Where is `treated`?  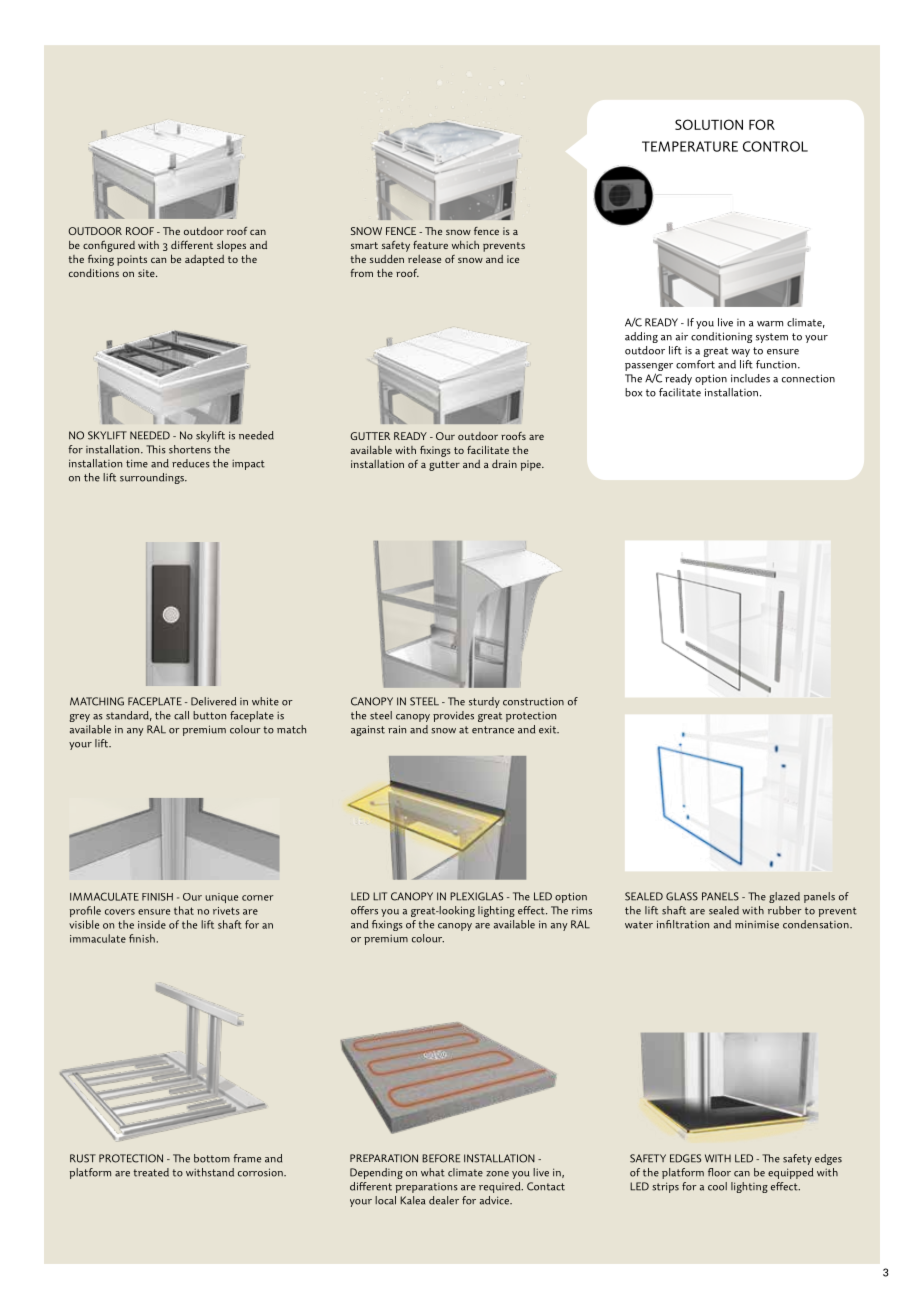 treated is located at coordinates (151, 1172).
